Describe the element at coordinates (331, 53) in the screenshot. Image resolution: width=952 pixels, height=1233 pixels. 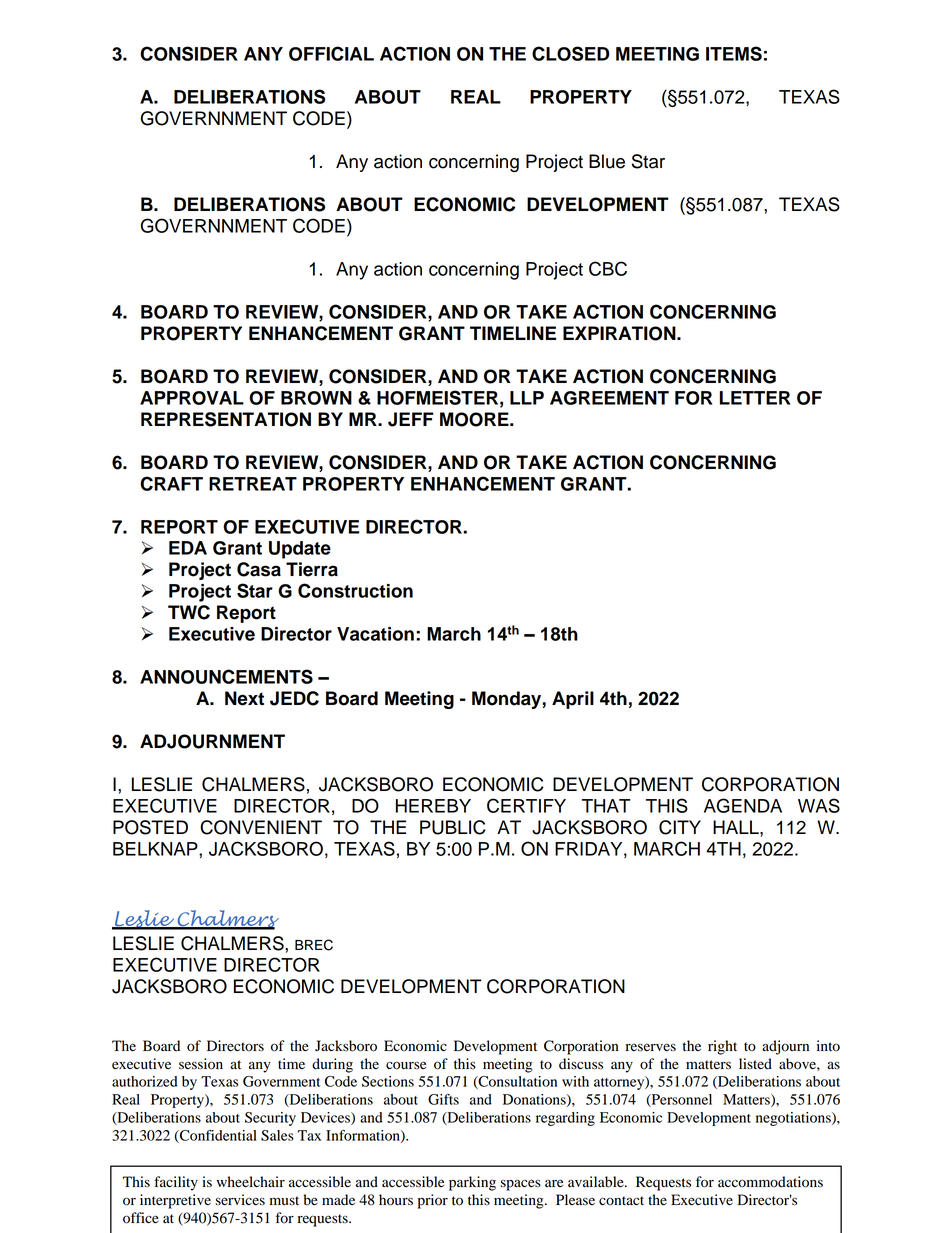
I see `OFFICIAL` at that location.
